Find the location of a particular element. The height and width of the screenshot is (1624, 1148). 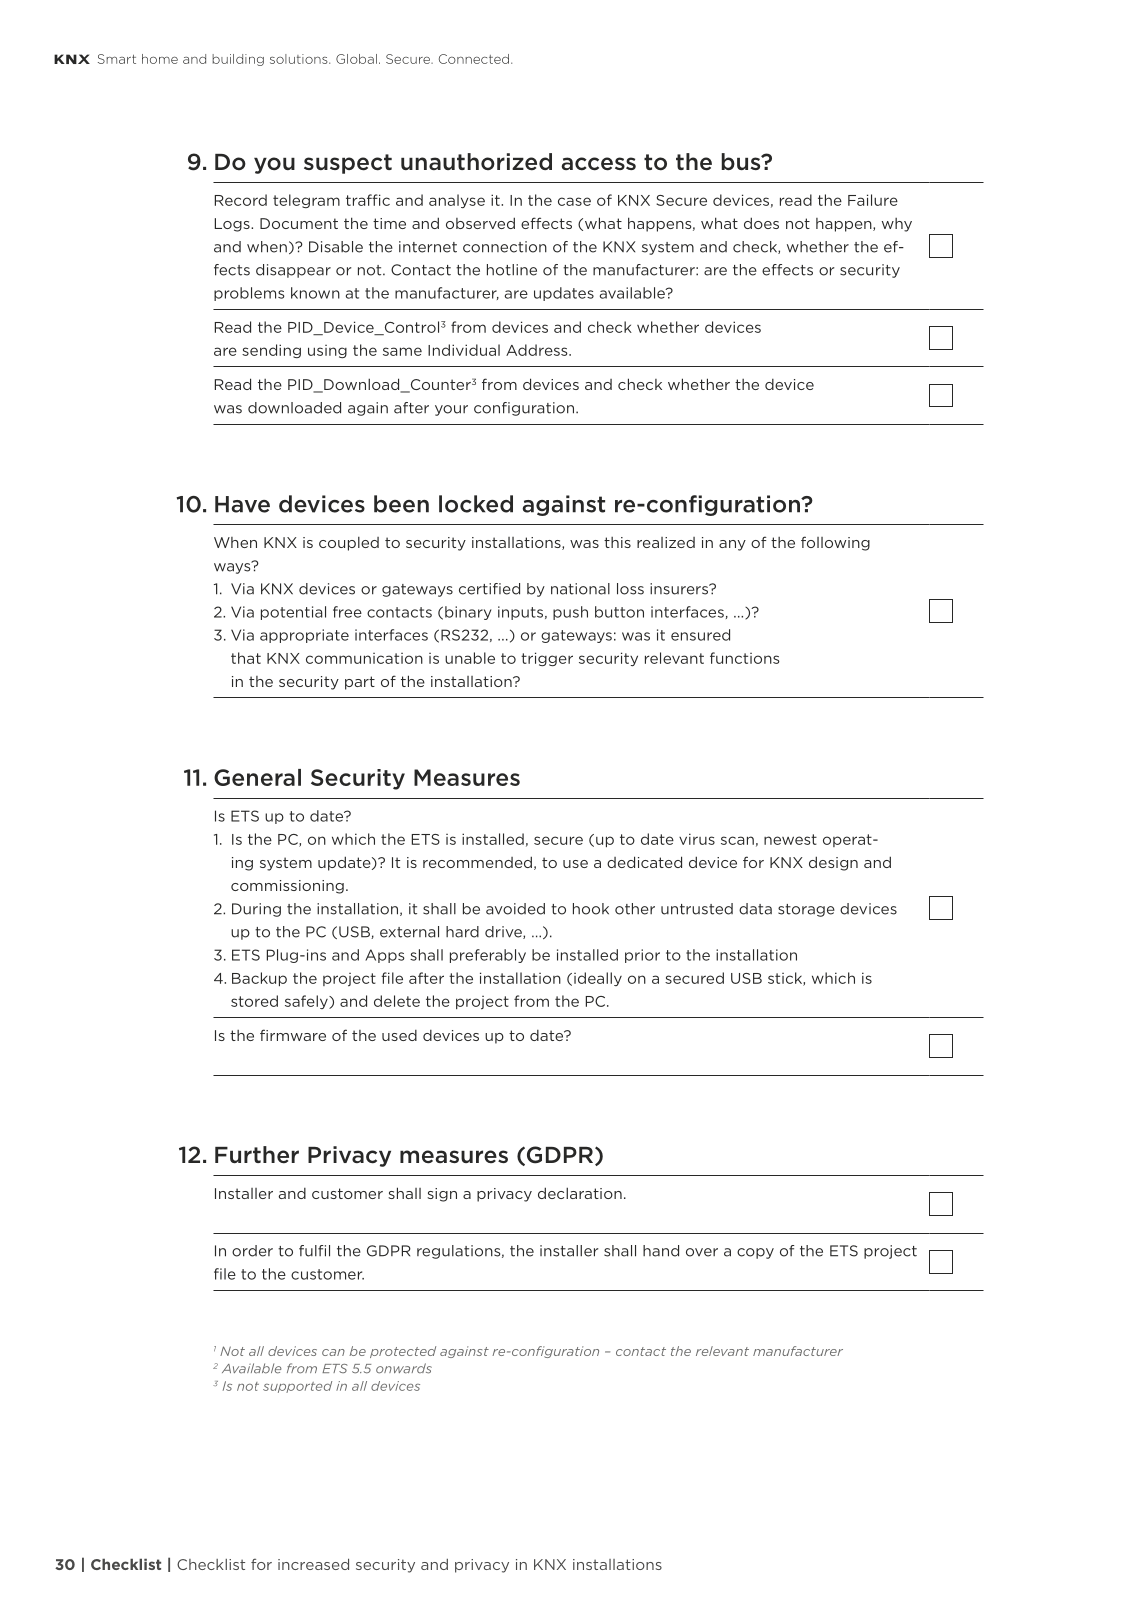

Connected is located at coordinates (474, 59).
